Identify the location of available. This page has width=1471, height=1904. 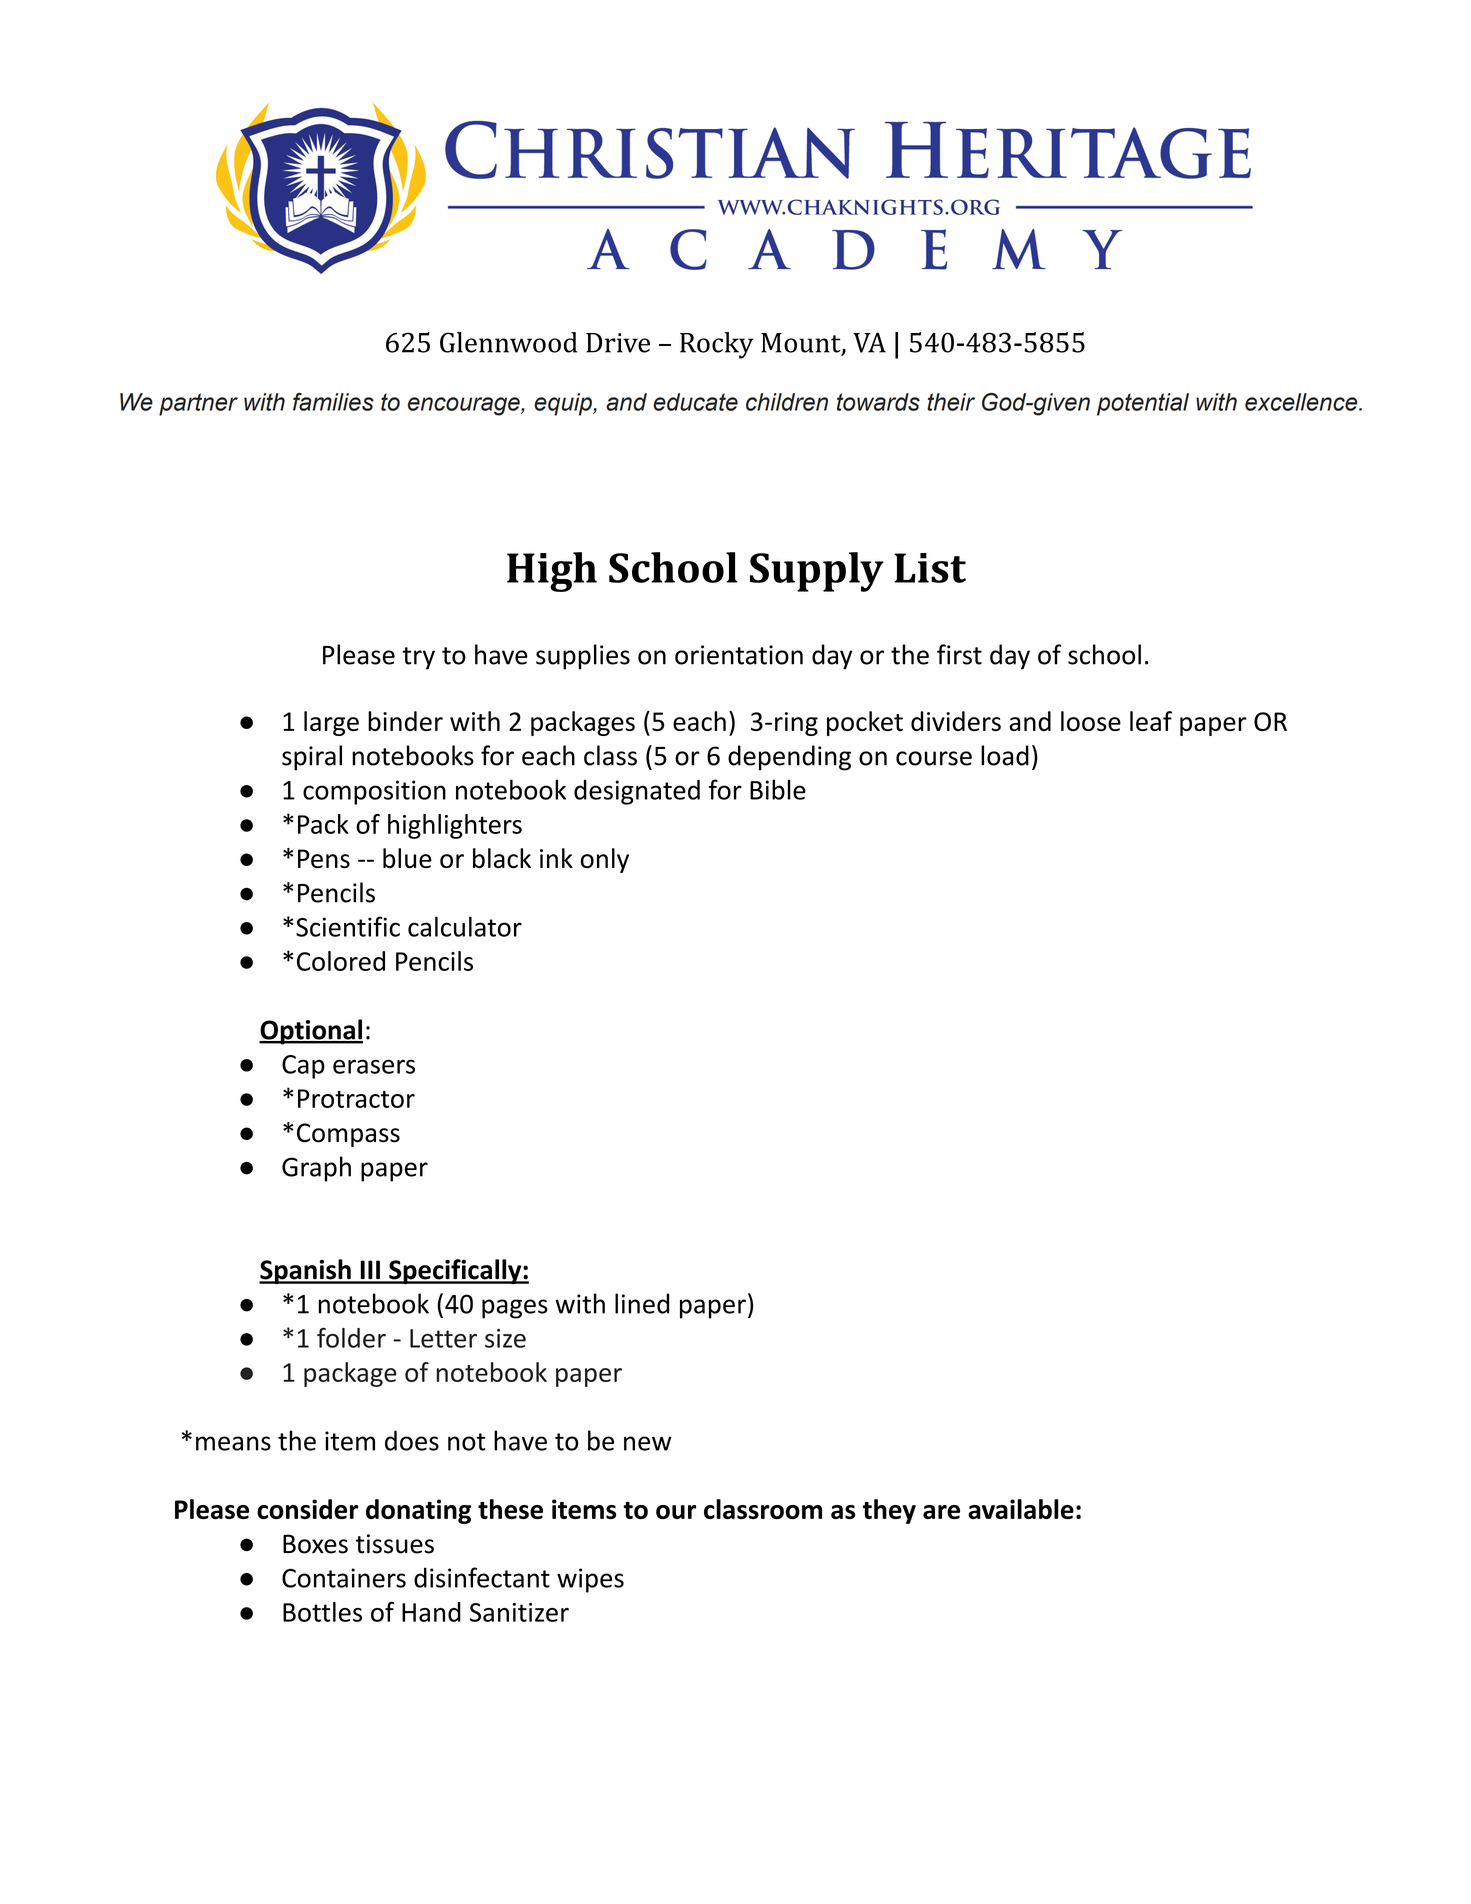
(1021, 1509).
